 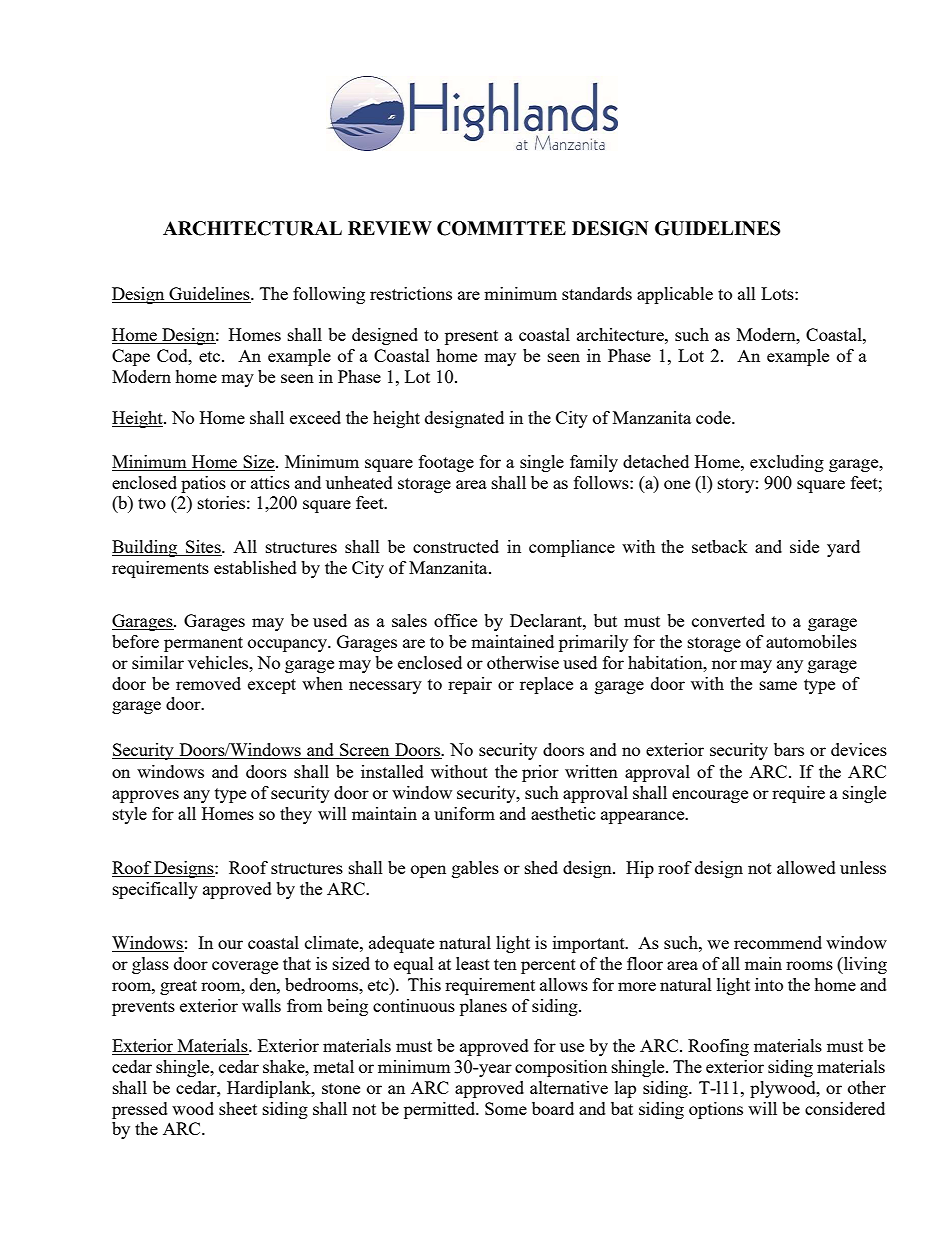 I want to click on applicable, so click(x=675, y=295).
